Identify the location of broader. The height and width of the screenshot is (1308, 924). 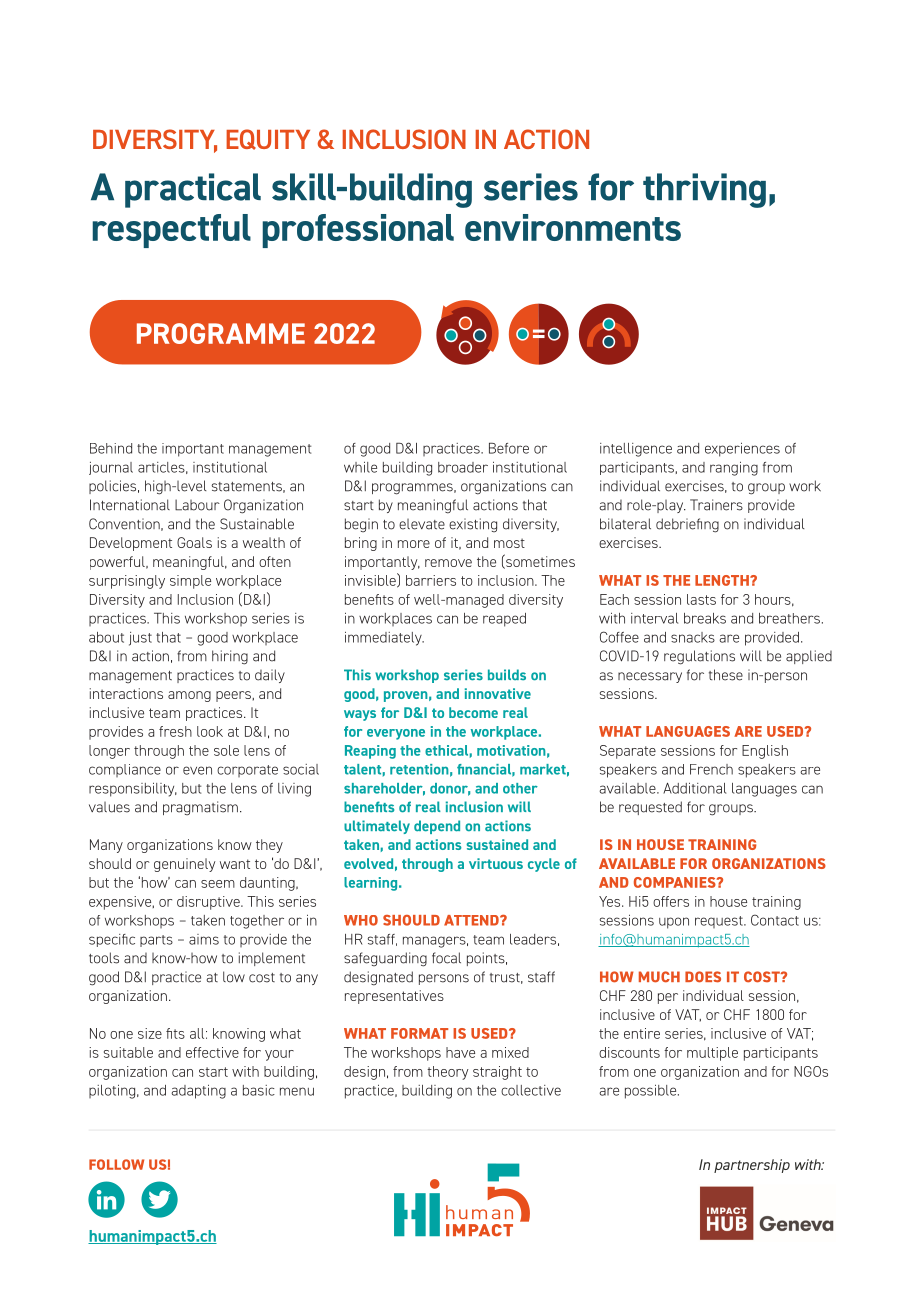
(463, 467).
